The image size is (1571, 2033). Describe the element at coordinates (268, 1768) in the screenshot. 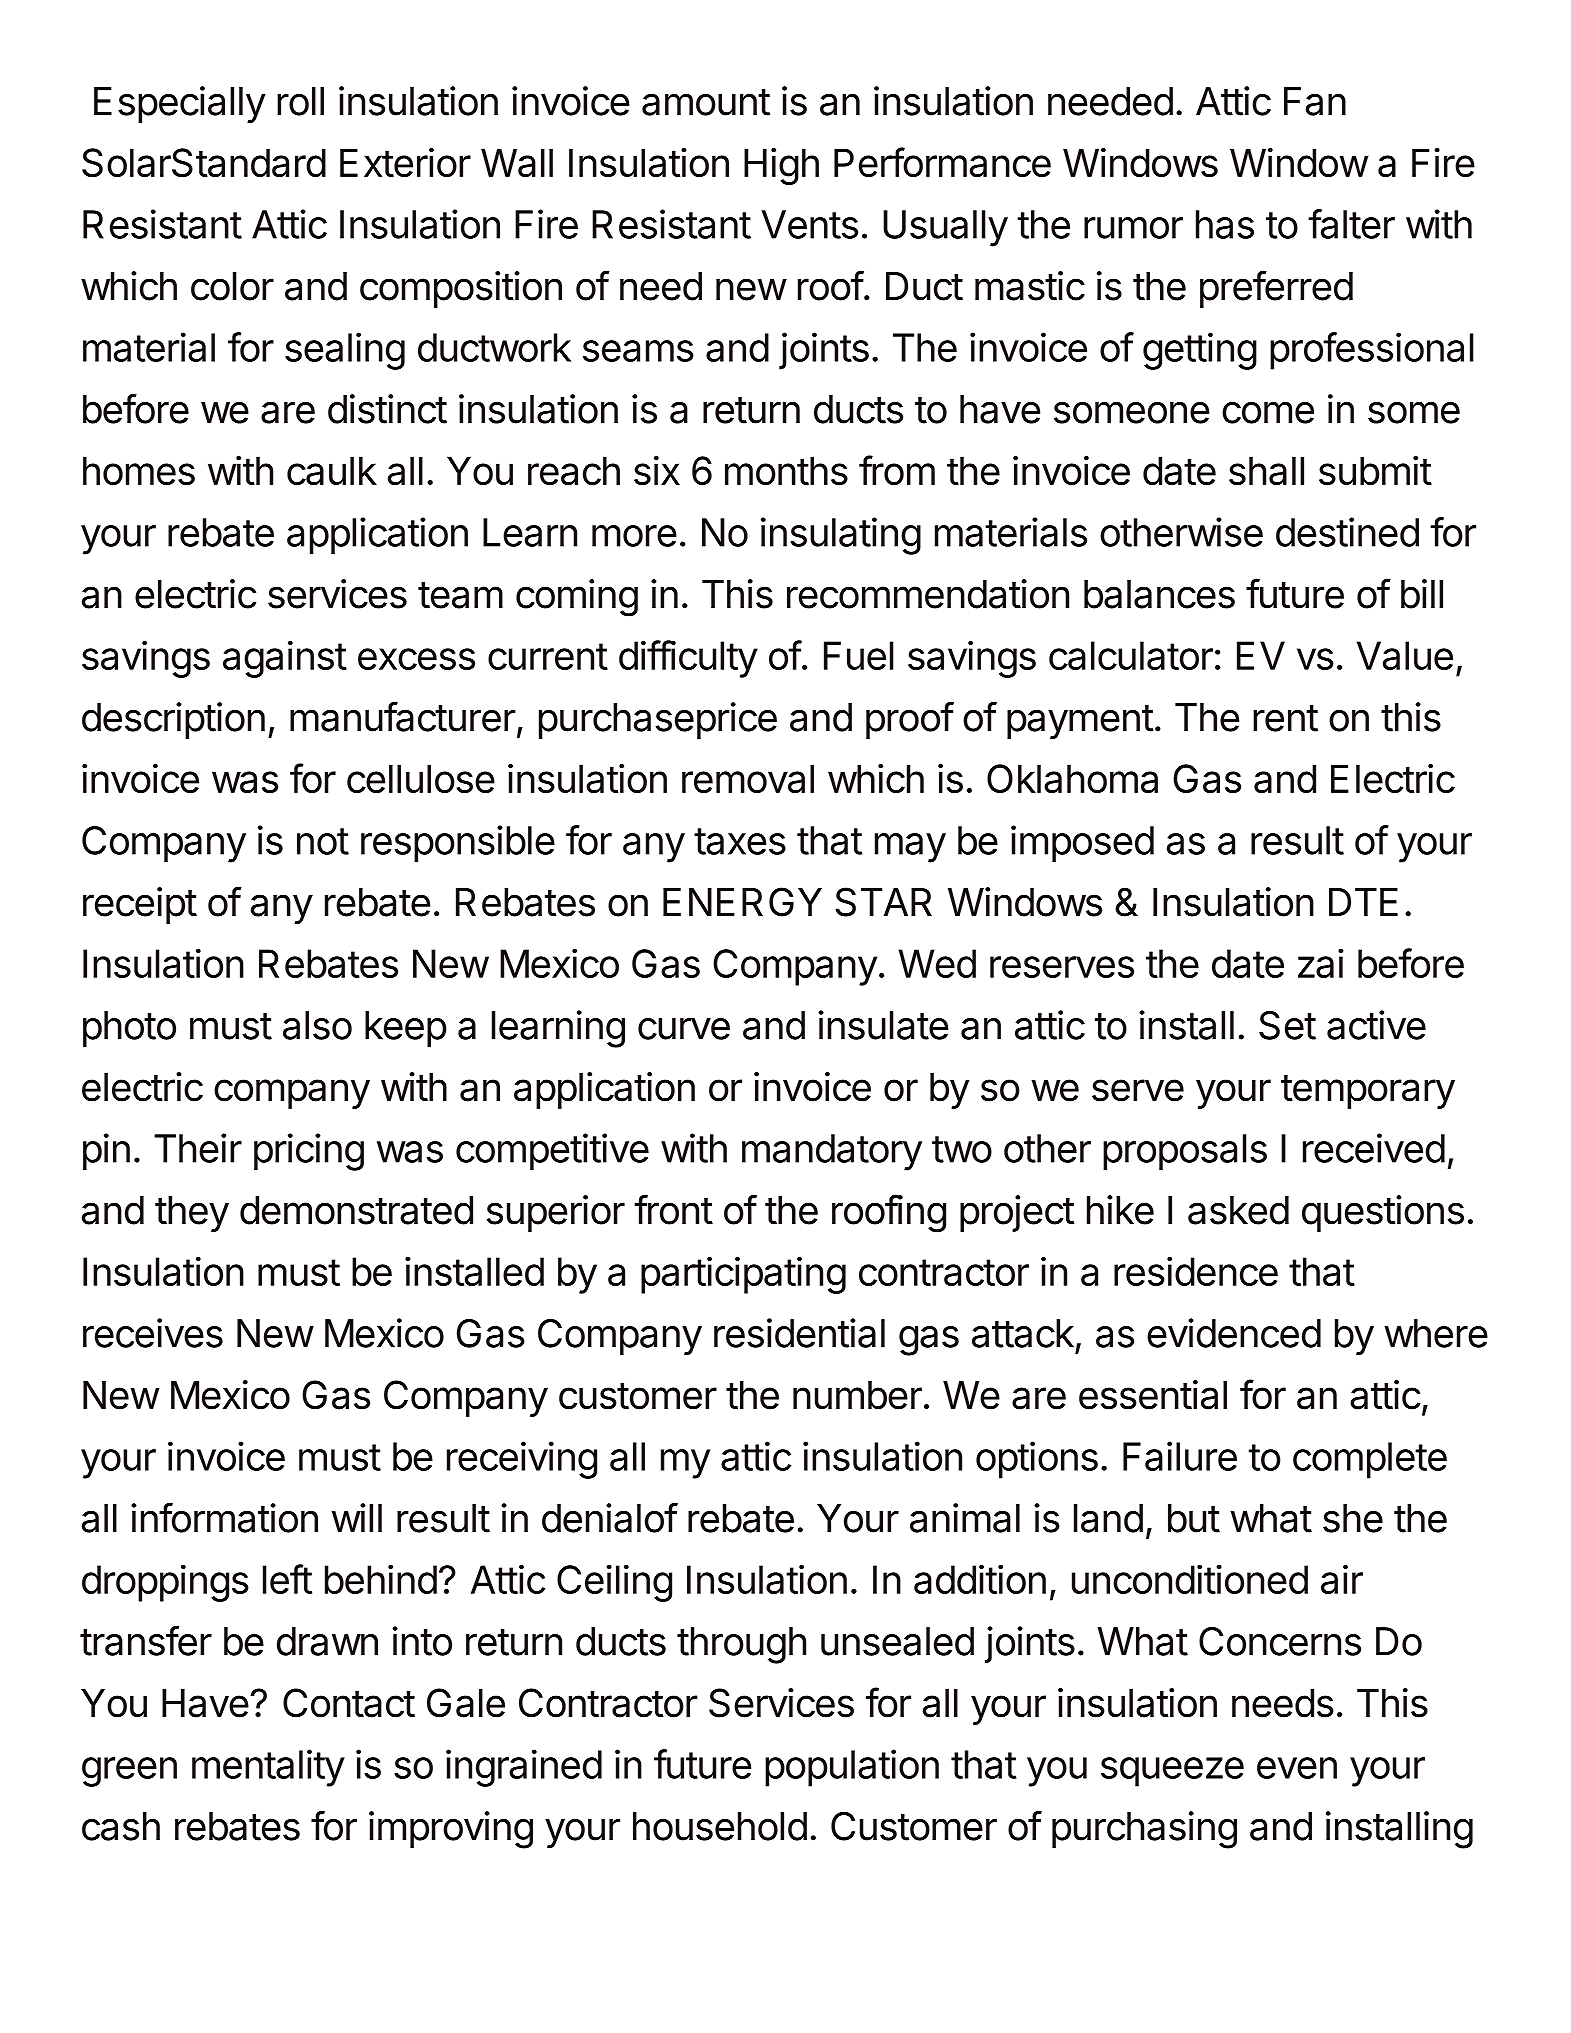

I see `mentality` at that location.
